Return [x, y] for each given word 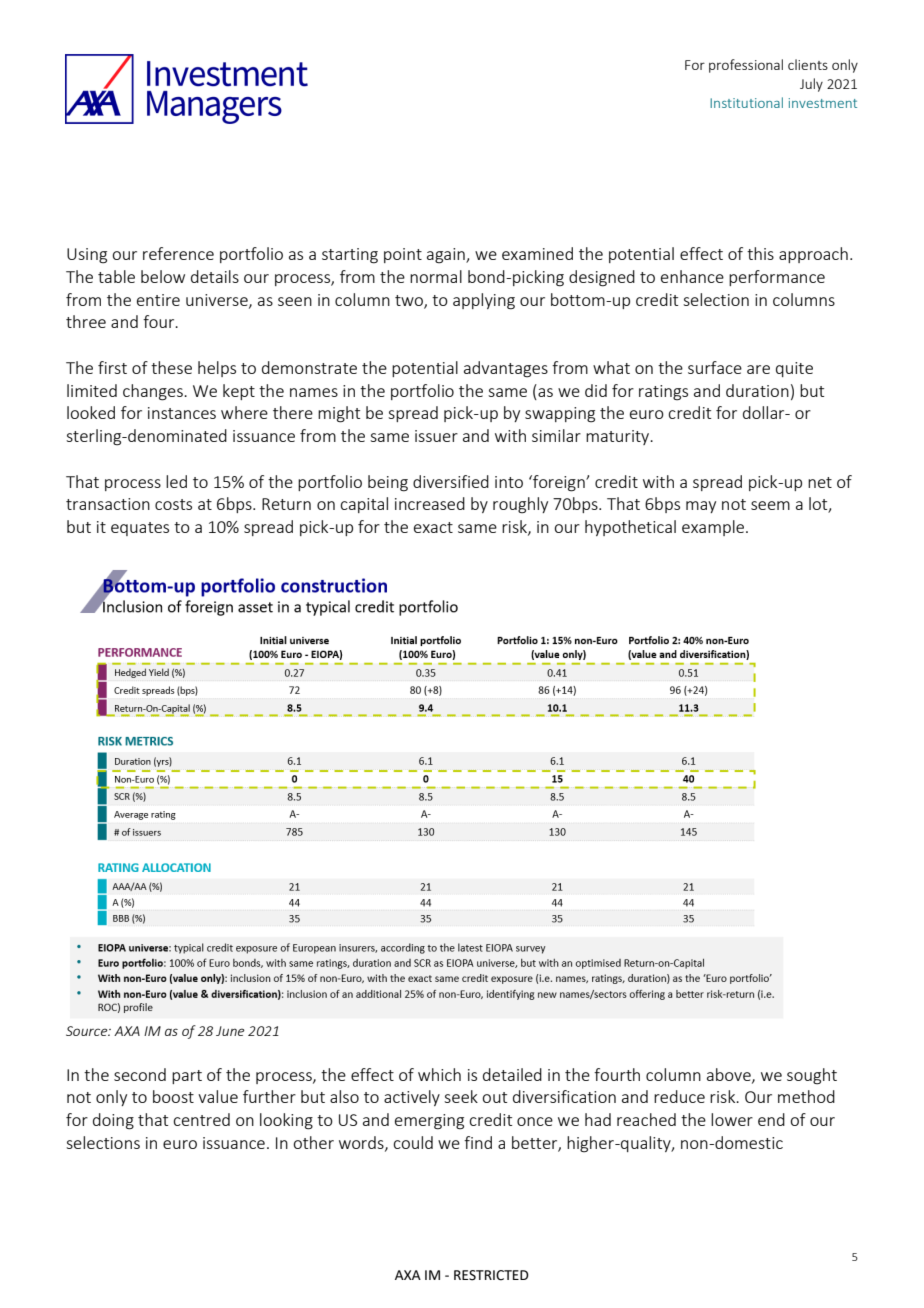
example [714, 528]
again [447, 256]
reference [178, 253]
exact [433, 527]
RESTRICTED [491, 1275]
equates [140, 529]
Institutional [746, 102]
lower [732, 1119]
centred [201, 1119]
